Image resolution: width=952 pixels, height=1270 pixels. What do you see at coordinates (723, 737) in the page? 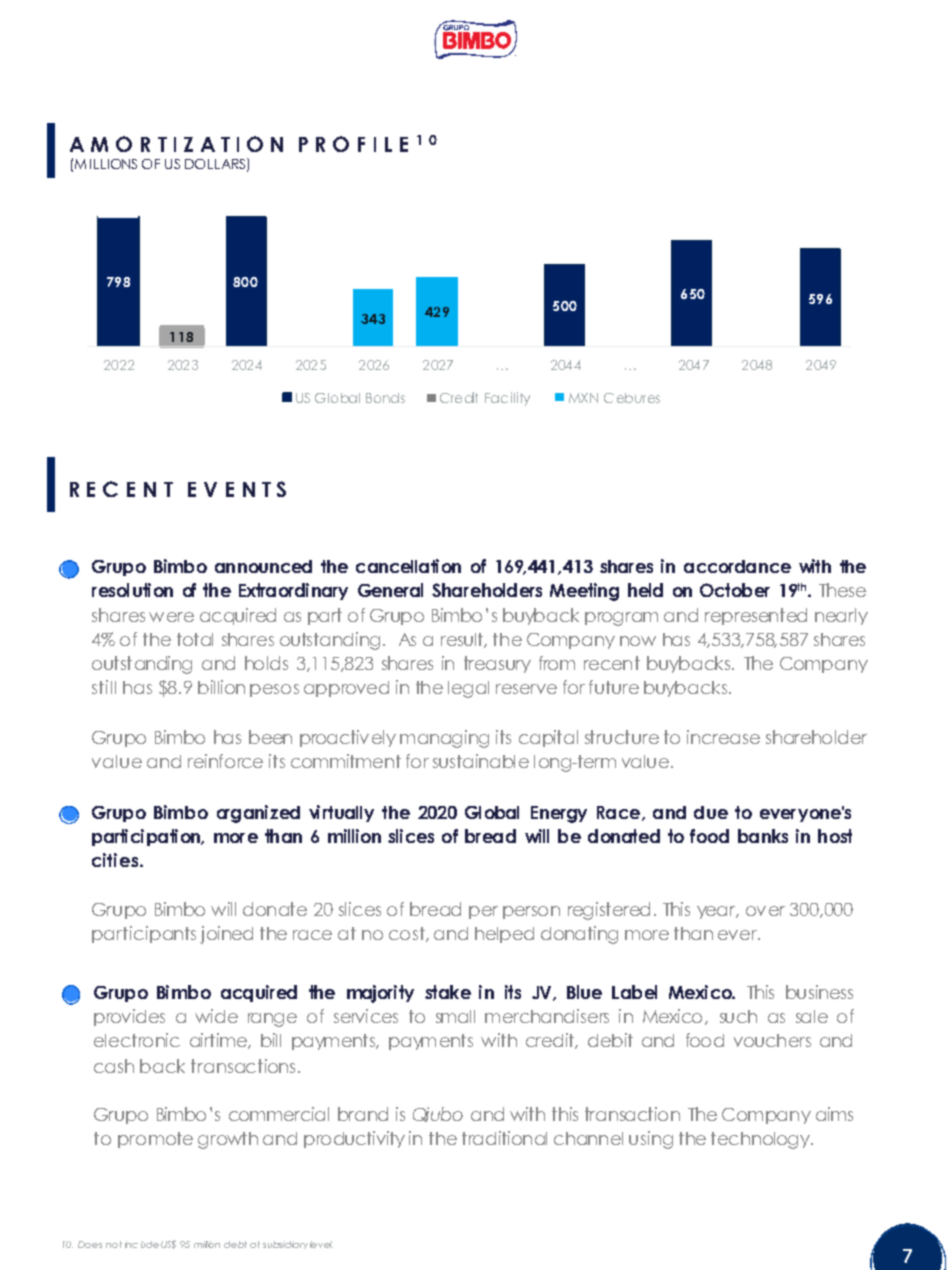
I see `increase` at bounding box center [723, 737].
